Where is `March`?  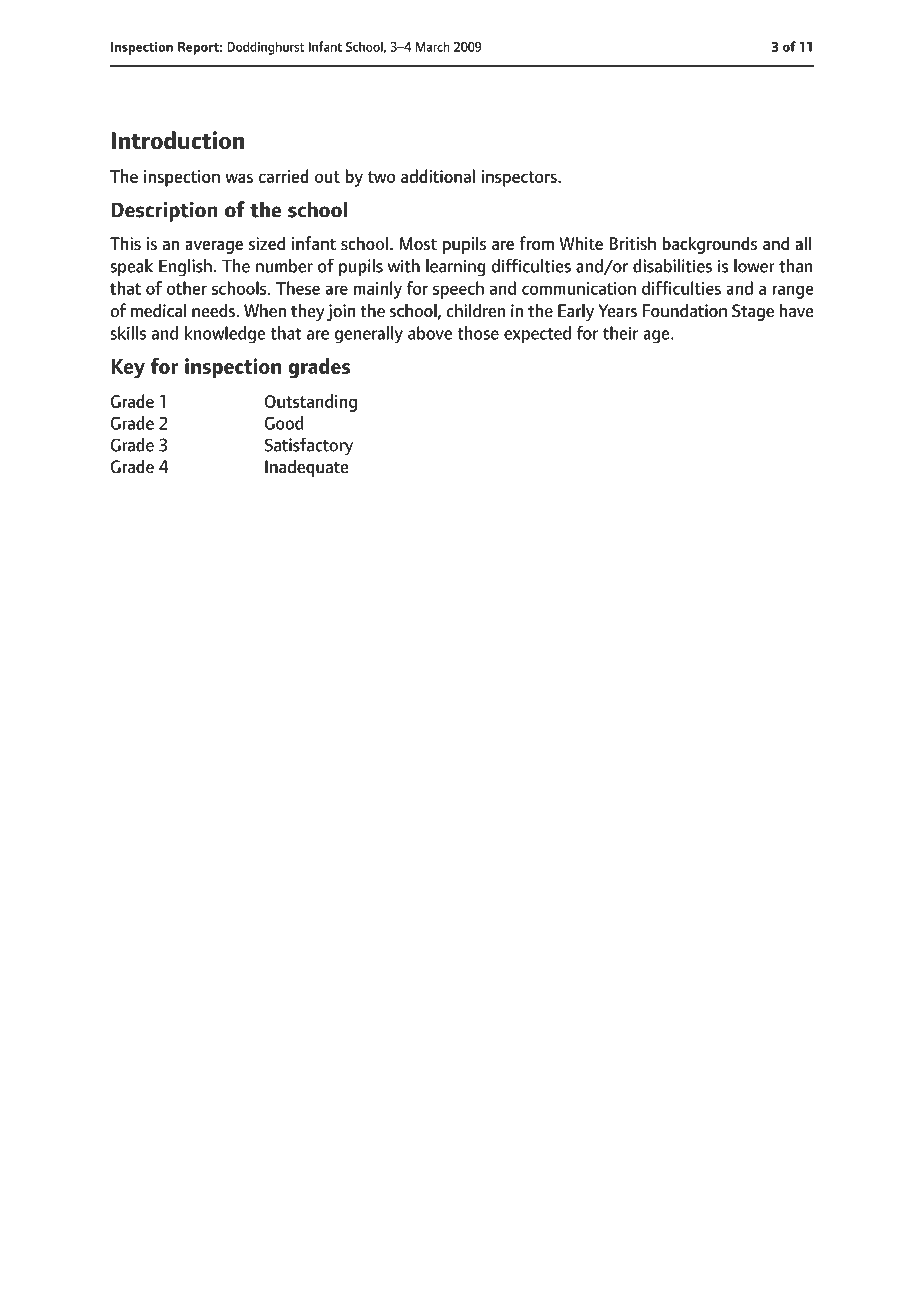 March is located at coordinates (432, 46).
